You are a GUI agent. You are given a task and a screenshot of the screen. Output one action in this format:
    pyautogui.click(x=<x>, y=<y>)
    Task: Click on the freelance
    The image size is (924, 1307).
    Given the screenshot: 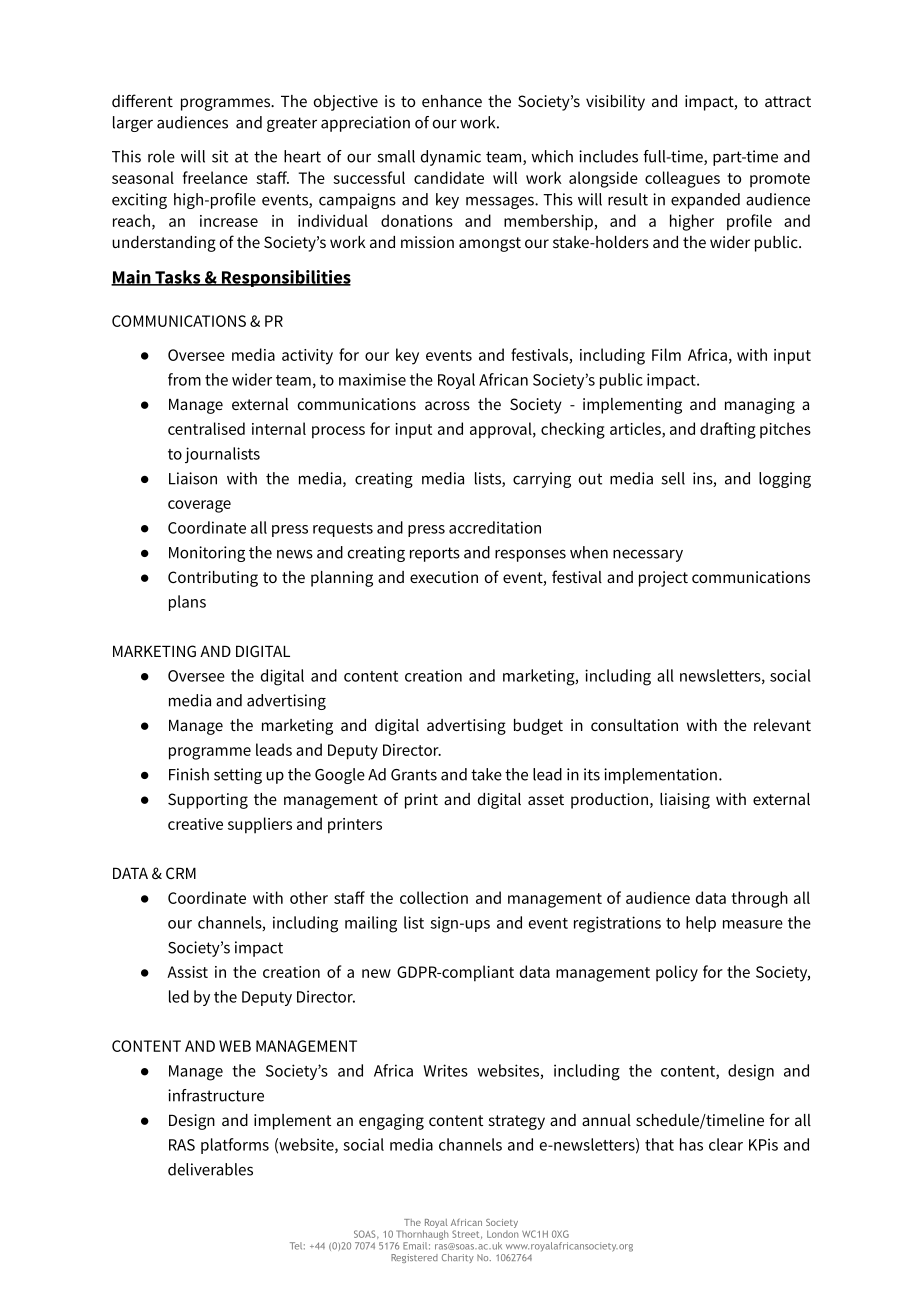 What is the action you would take?
    pyautogui.click(x=215, y=177)
